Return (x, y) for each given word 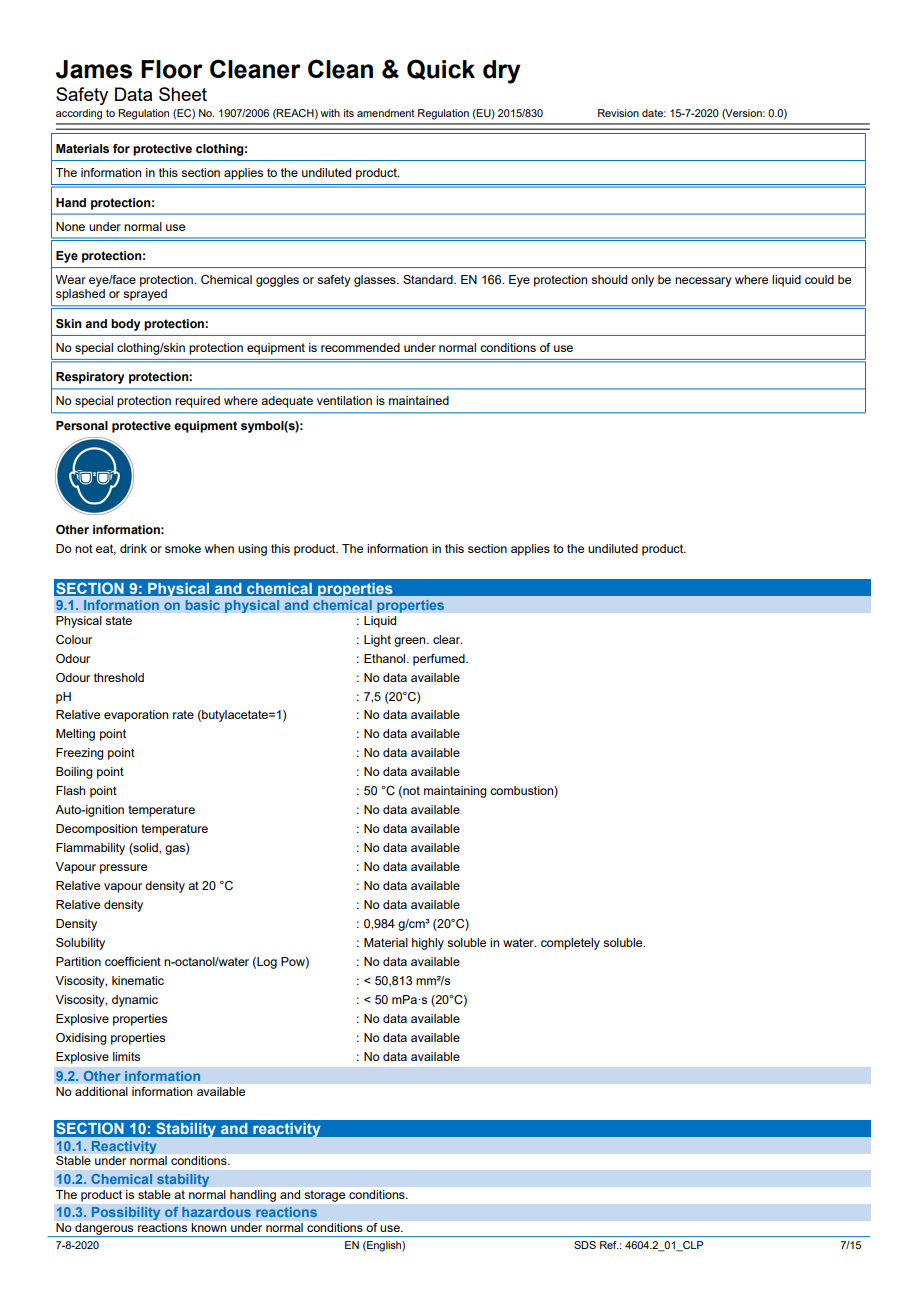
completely (570, 944)
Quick (441, 69)
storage (325, 1196)
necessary (703, 282)
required (197, 402)
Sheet (183, 94)
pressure (123, 869)
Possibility (126, 1213)
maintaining (455, 792)
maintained (419, 400)
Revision (618, 113)
